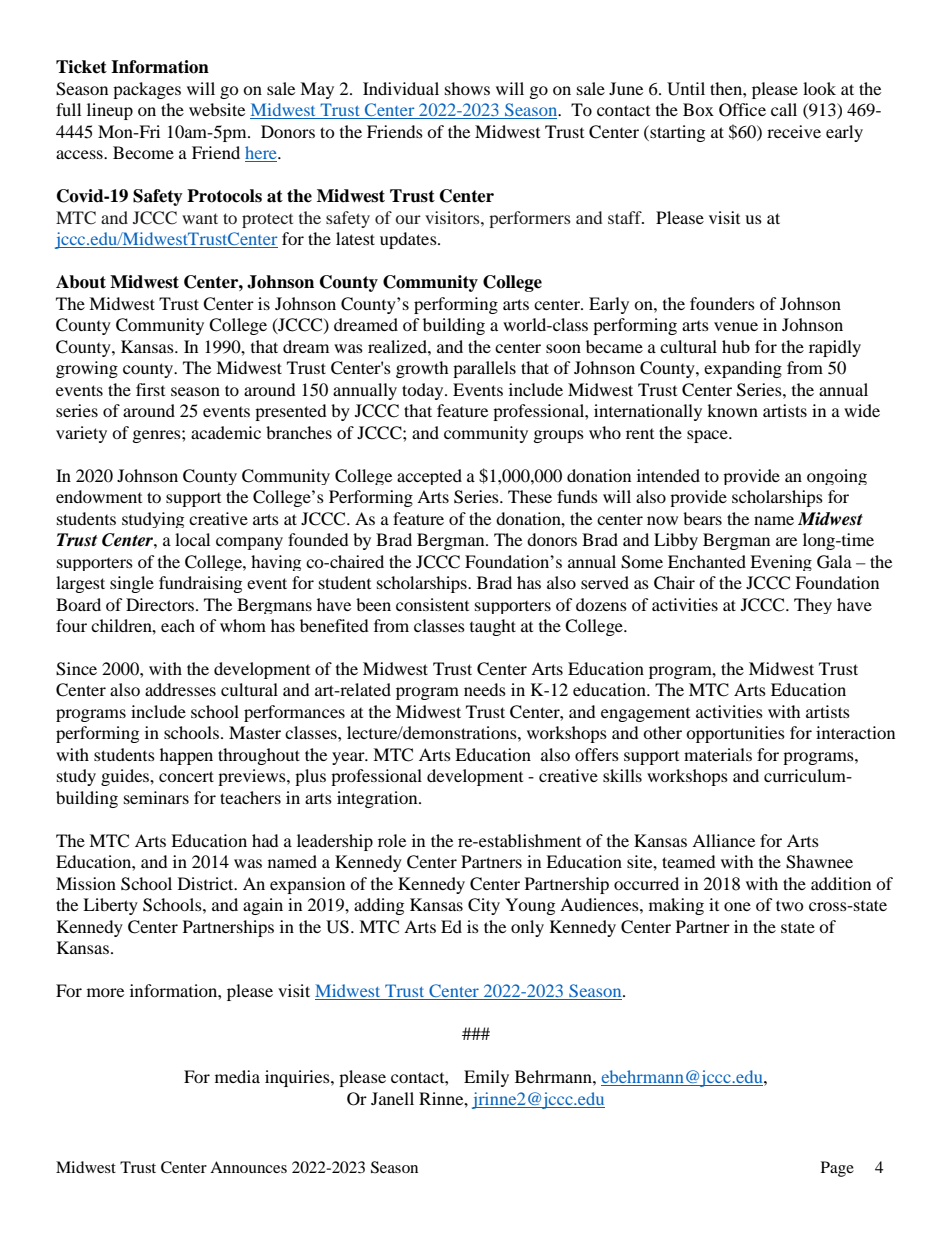 Image resolution: width=952 pixels, height=1233 pixels. Describe the element at coordinates (784, 109) in the screenshot. I see `call` at that location.
